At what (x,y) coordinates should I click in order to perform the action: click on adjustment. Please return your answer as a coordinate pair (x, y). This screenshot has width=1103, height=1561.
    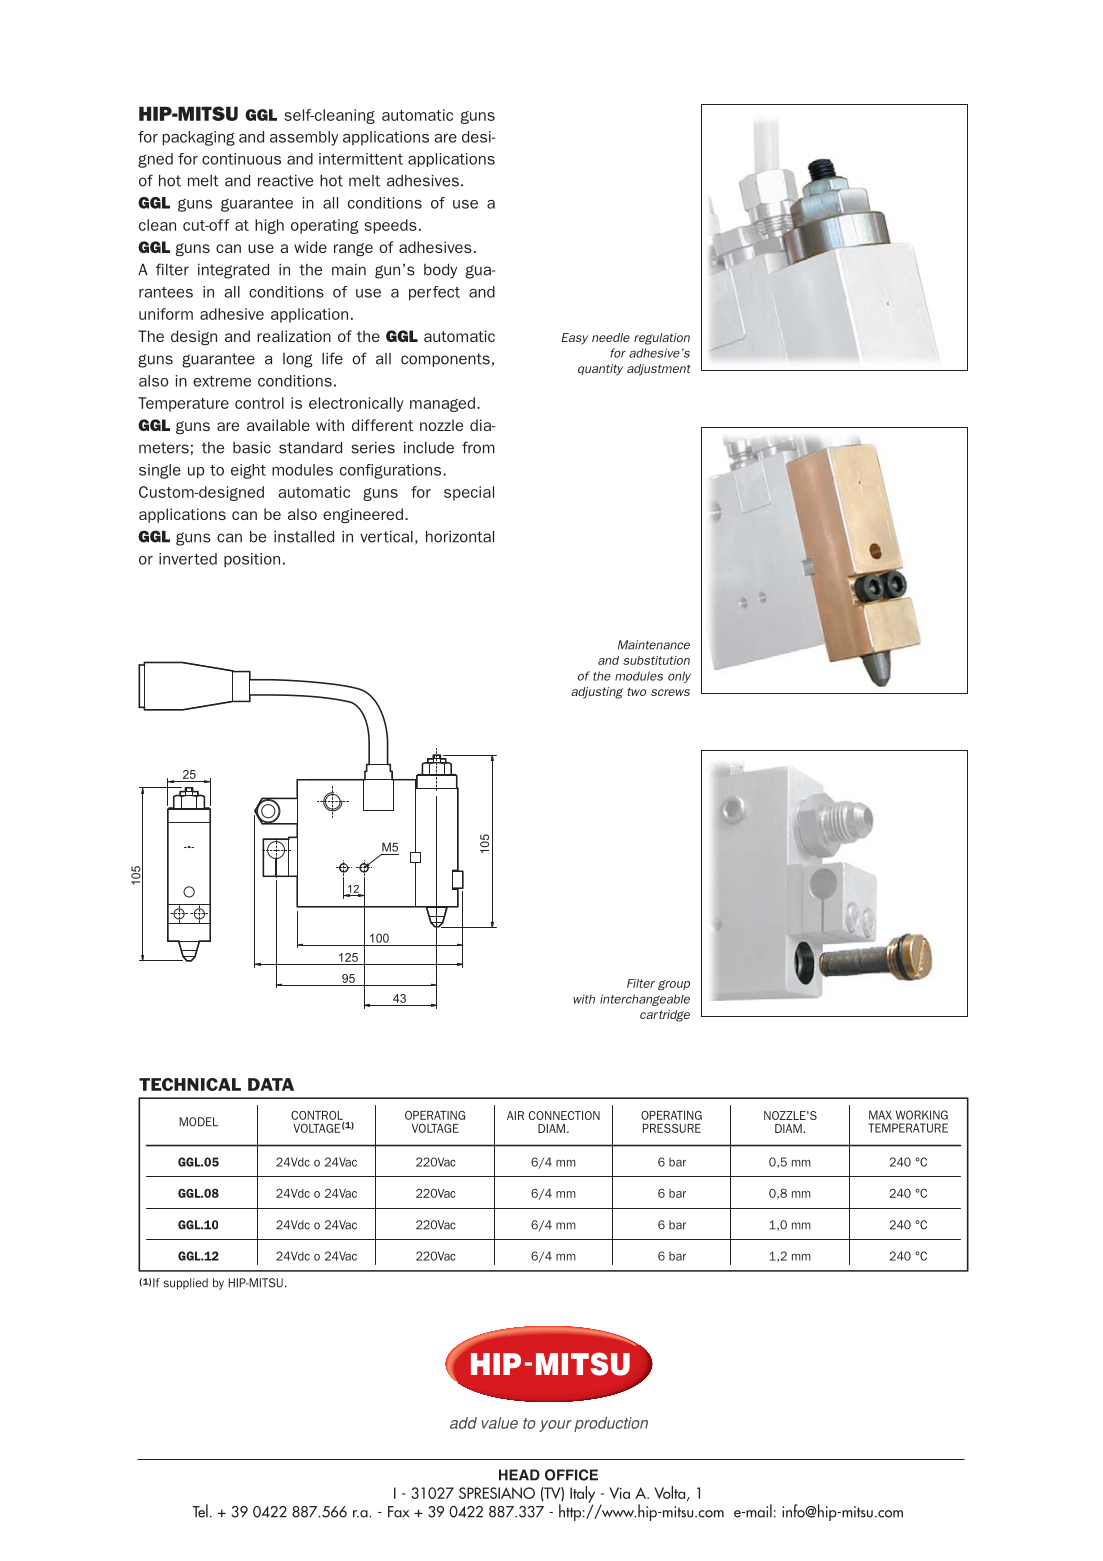
    Looking at the image, I should click on (659, 370).
